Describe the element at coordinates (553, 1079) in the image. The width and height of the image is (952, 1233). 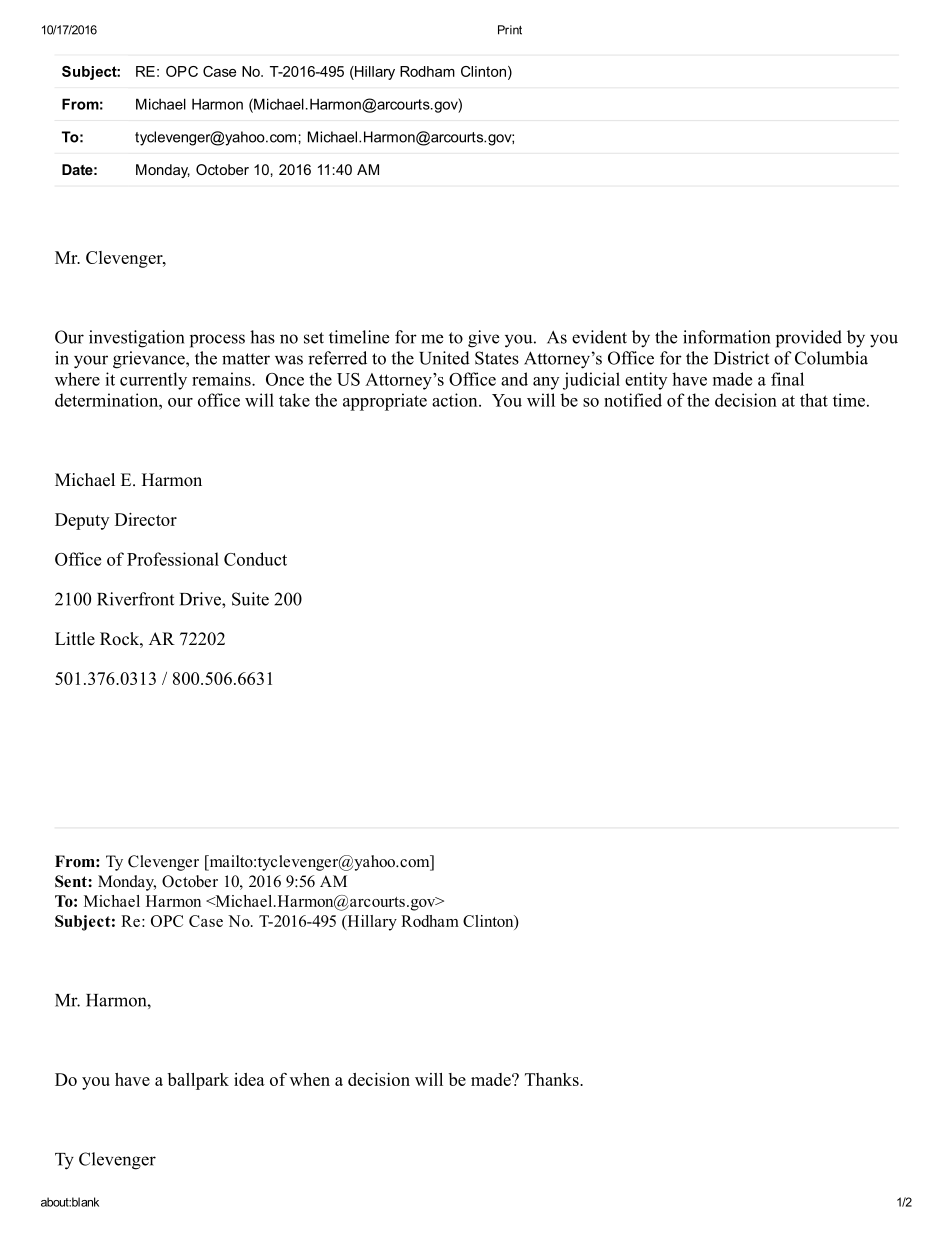
I see `Thanks` at that location.
